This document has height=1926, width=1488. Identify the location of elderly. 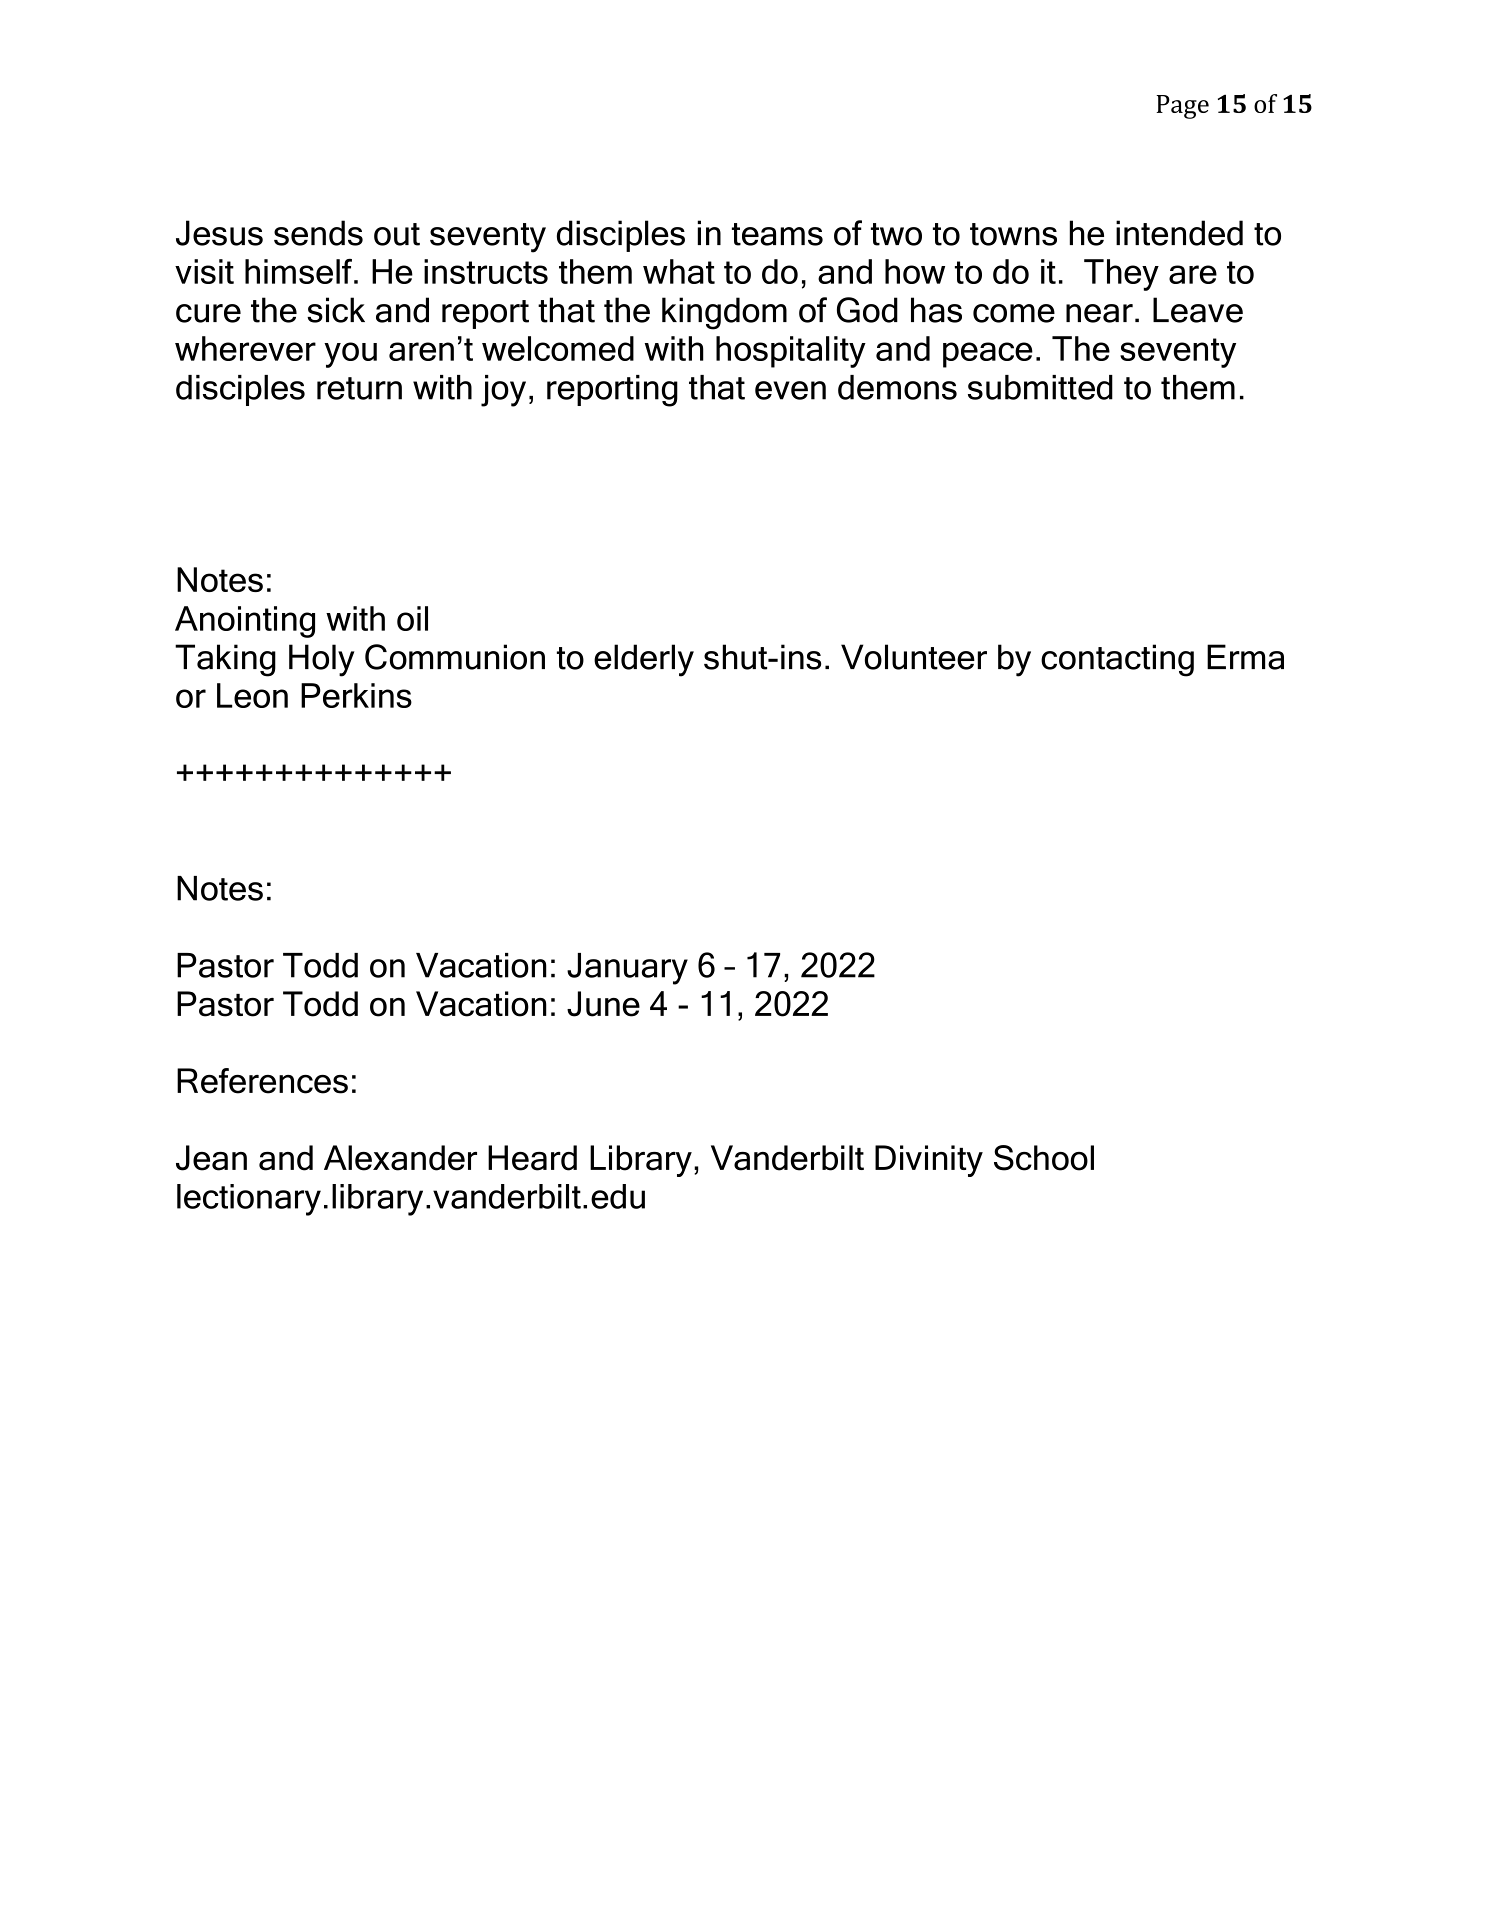
(644, 660).
